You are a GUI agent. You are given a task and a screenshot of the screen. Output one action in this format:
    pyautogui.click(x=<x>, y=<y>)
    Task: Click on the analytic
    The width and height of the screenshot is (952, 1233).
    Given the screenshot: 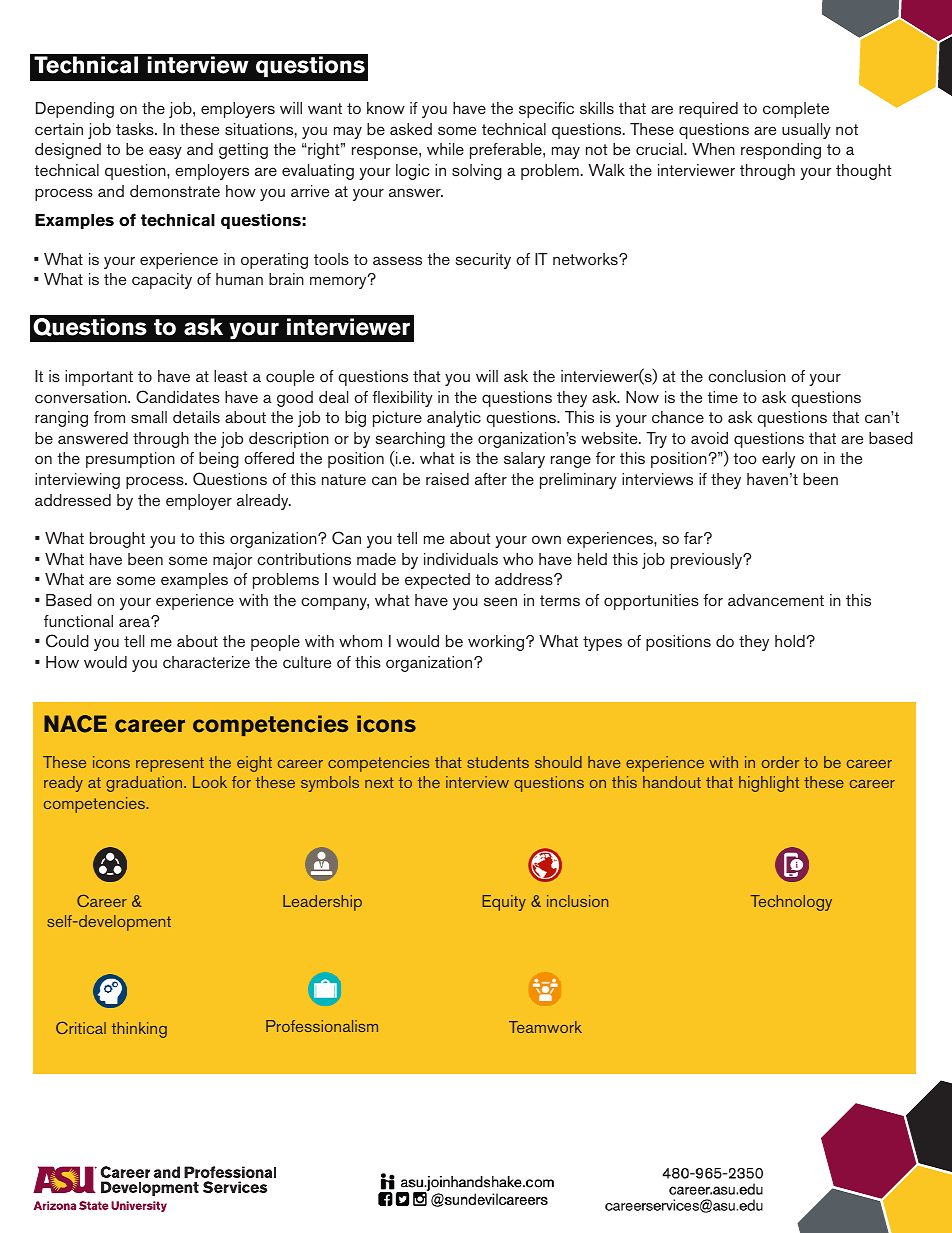 What is the action you would take?
    pyautogui.click(x=454, y=419)
